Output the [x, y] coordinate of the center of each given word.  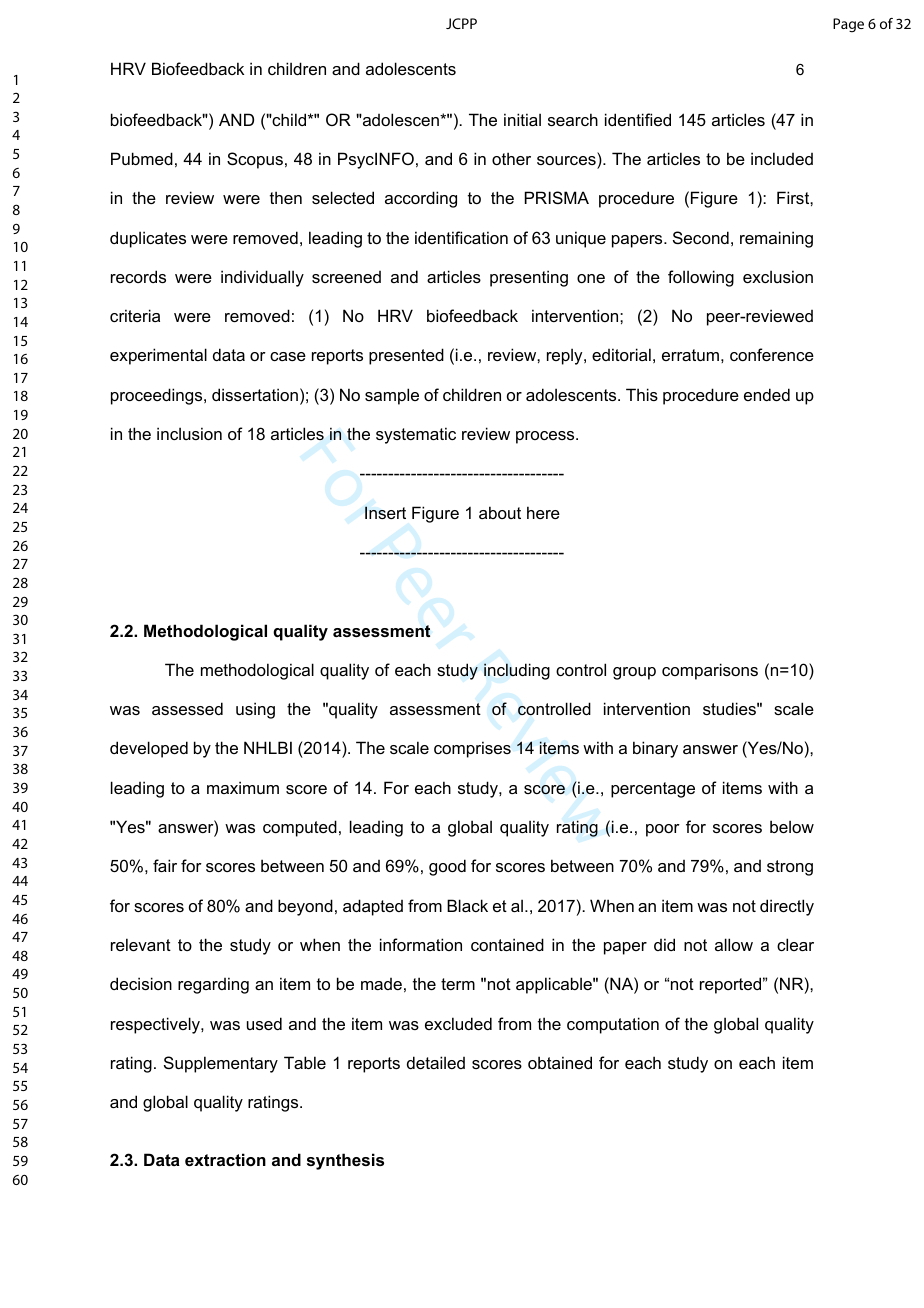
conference [772, 354]
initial [522, 119]
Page [848, 25]
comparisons [710, 671]
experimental [158, 356]
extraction [225, 1159]
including [517, 671]
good [447, 867]
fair [165, 865]
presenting [529, 278]
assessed [187, 708]
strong [790, 868]
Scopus [255, 160]
